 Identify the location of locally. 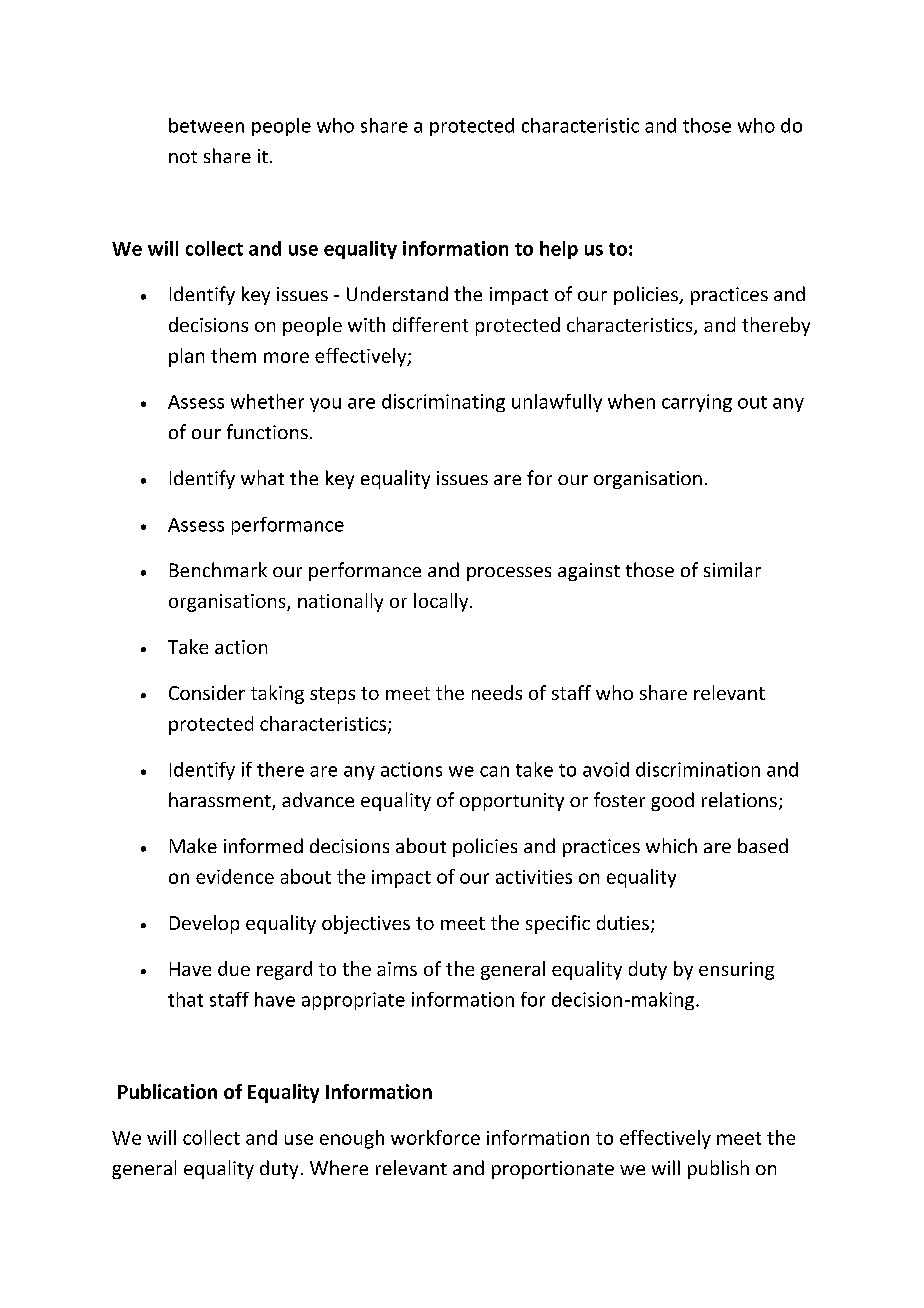
(442, 602).
